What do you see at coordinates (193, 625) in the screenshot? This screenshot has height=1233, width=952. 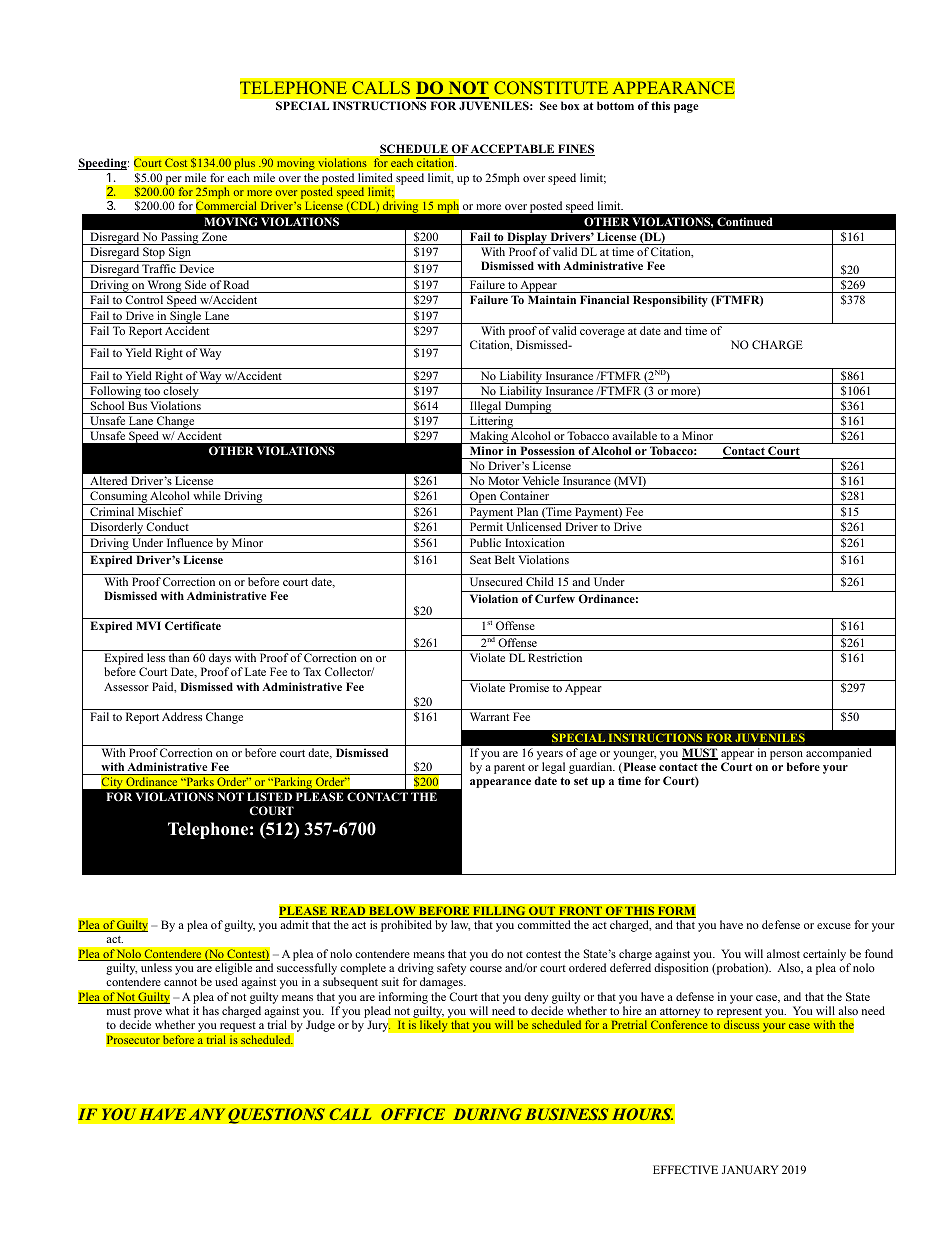 I see `Certificate` at bounding box center [193, 625].
